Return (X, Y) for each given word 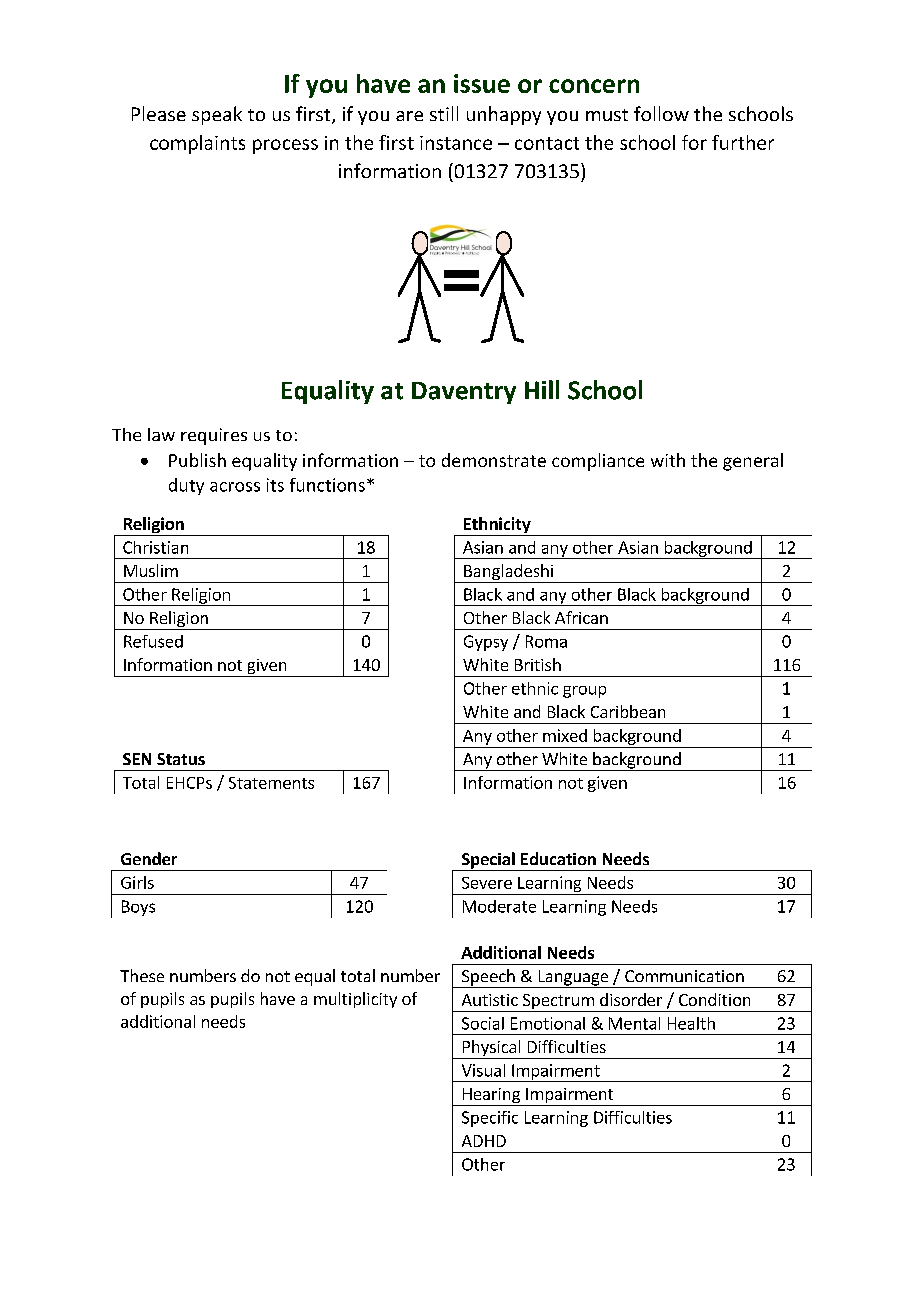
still (444, 113)
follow (661, 113)
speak (217, 115)
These (142, 975)
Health (691, 1023)
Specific (490, 1119)
